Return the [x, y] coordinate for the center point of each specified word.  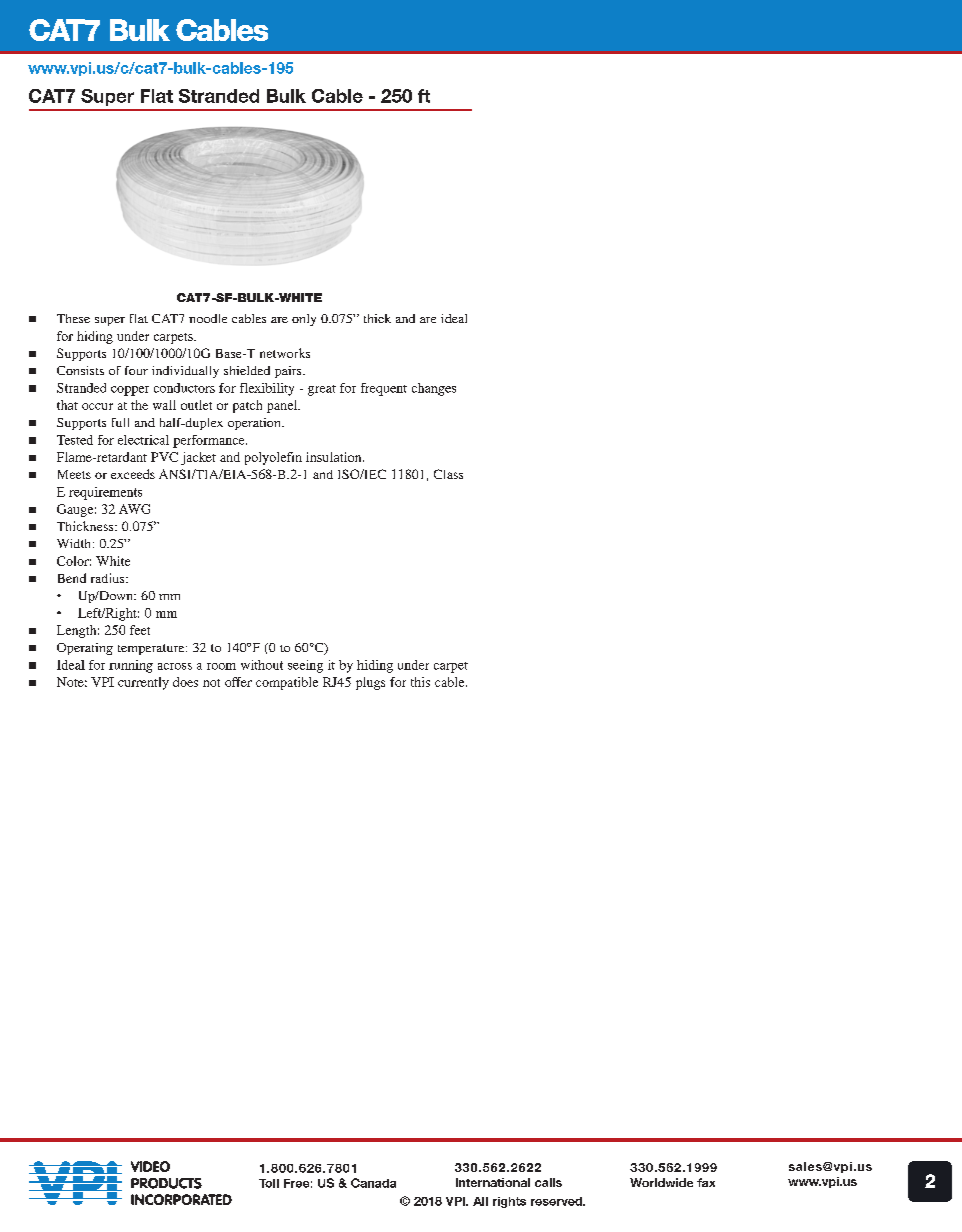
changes [434, 389]
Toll [269, 1183]
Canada [373, 1183]
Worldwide [661, 1182]
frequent [384, 389]
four [136, 370]
